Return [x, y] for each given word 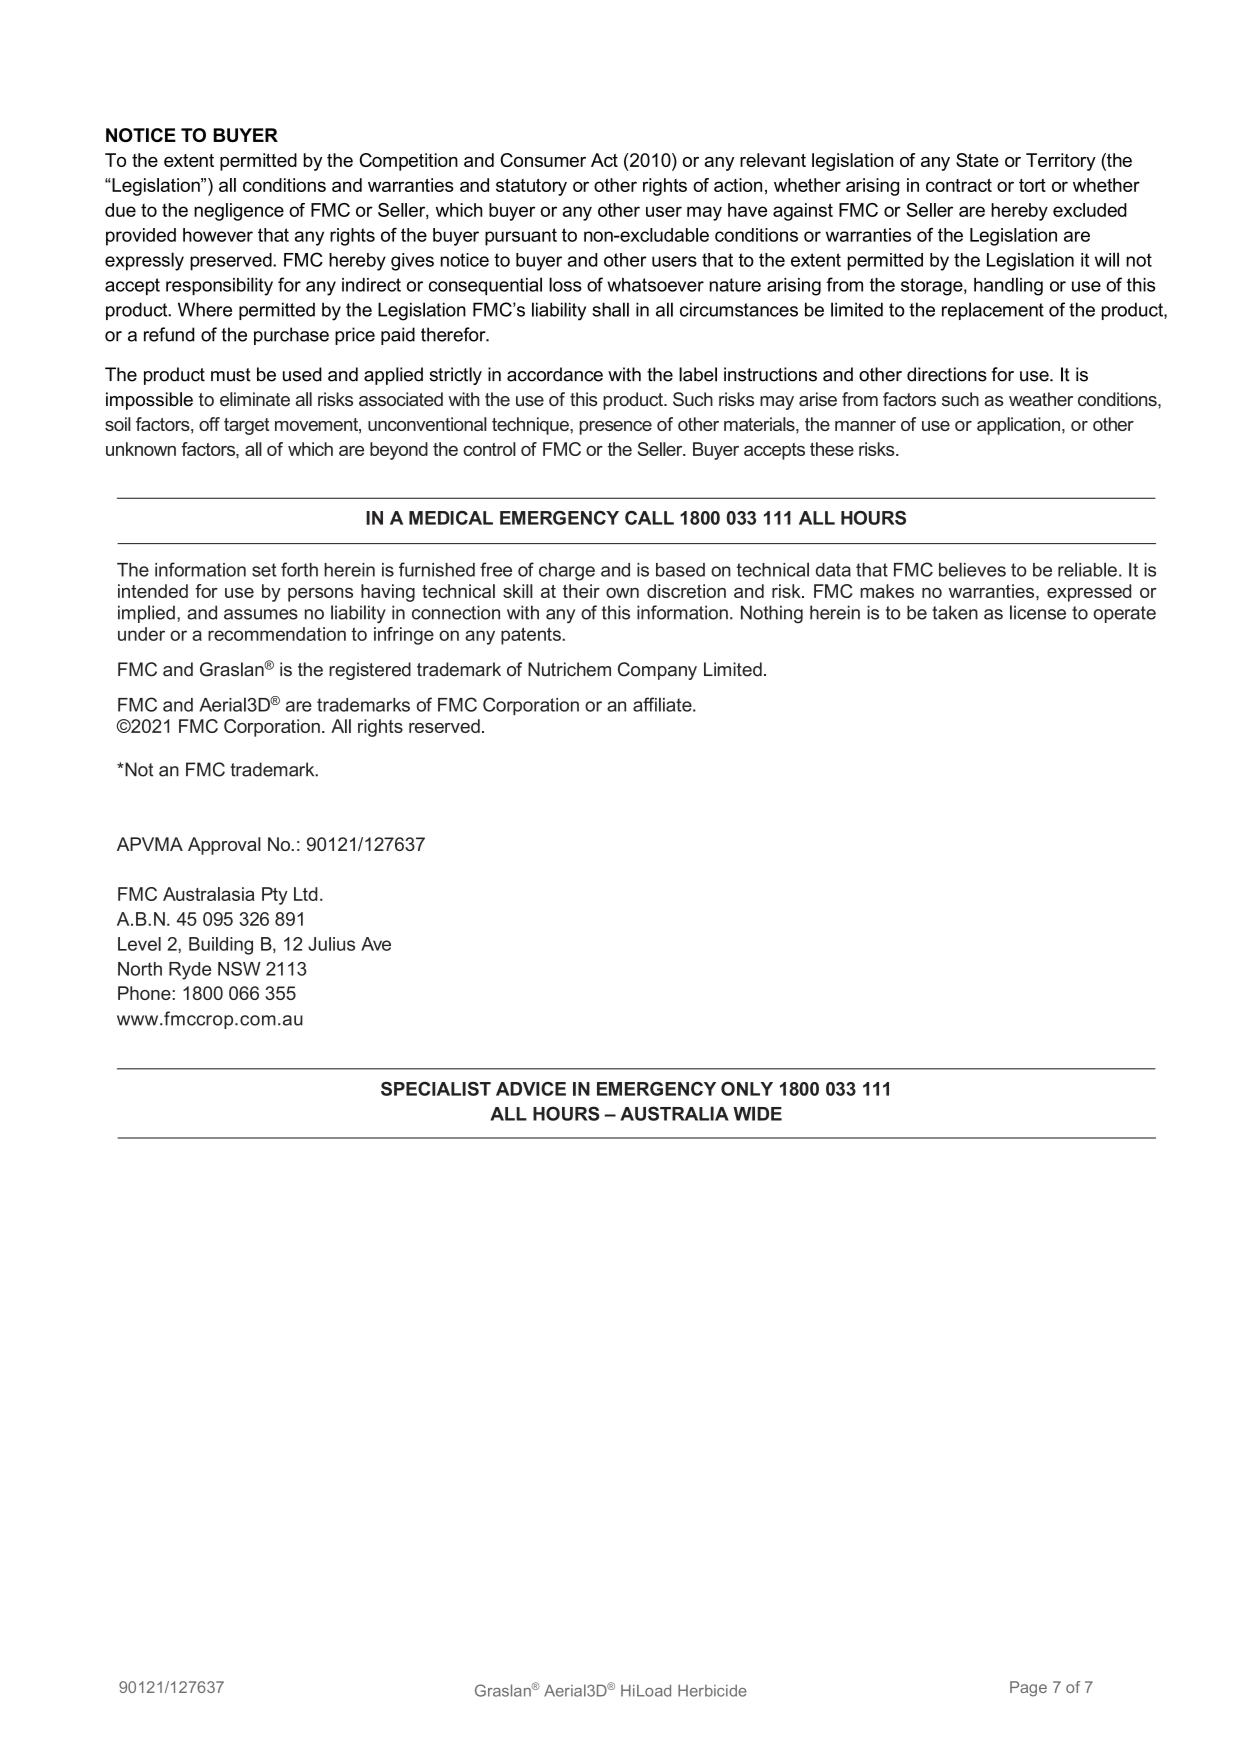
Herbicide [712, 1691]
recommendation [277, 634]
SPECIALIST [436, 1089]
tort [1032, 185]
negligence [239, 212]
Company [657, 671]
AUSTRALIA [674, 1113]
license [1038, 612]
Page [1028, 1689]
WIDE [757, 1113]
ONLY [747, 1089]
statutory [531, 187]
